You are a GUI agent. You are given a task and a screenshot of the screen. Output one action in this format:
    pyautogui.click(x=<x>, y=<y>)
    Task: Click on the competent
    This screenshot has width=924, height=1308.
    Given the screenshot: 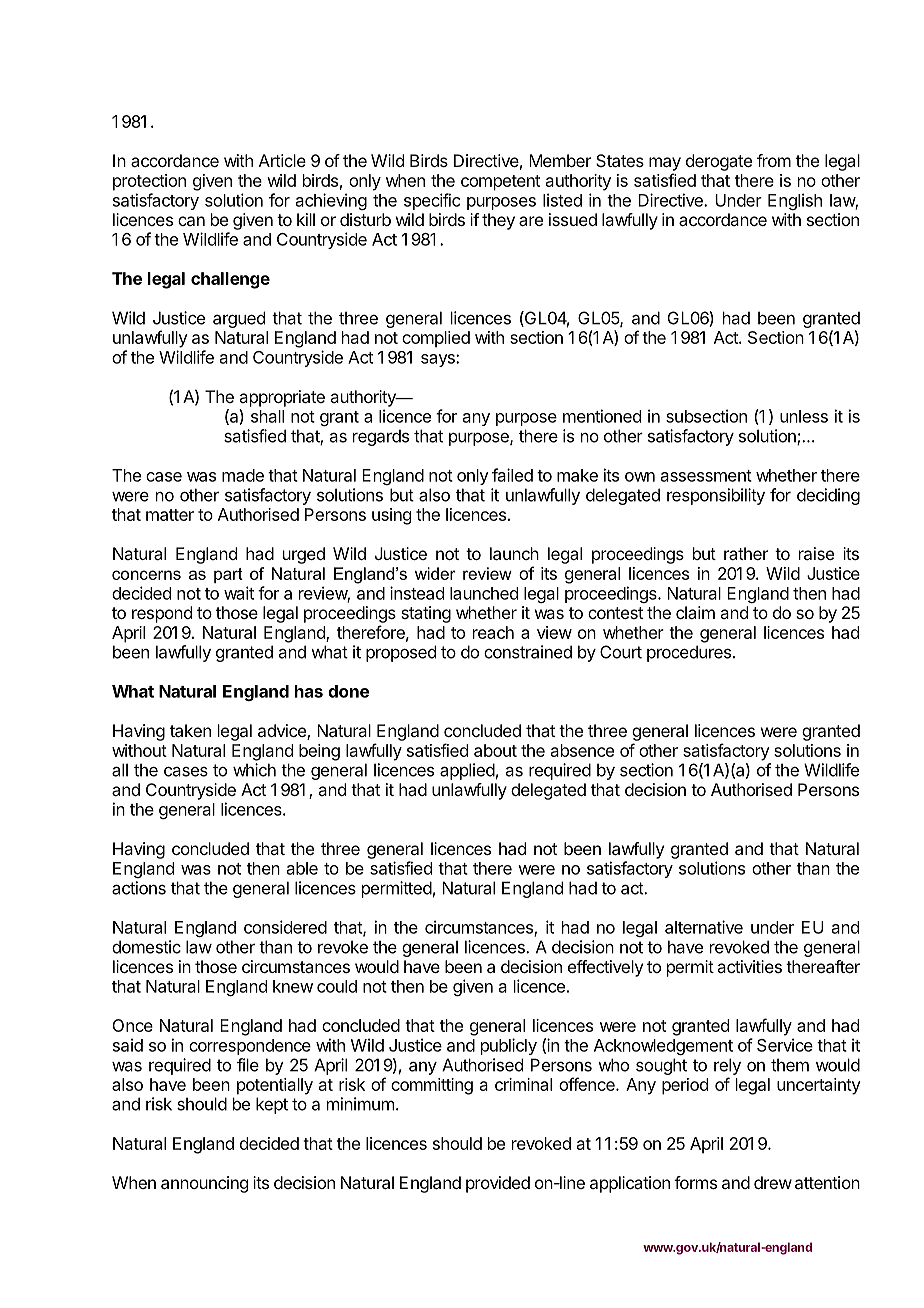 What is the action you would take?
    pyautogui.click(x=500, y=183)
